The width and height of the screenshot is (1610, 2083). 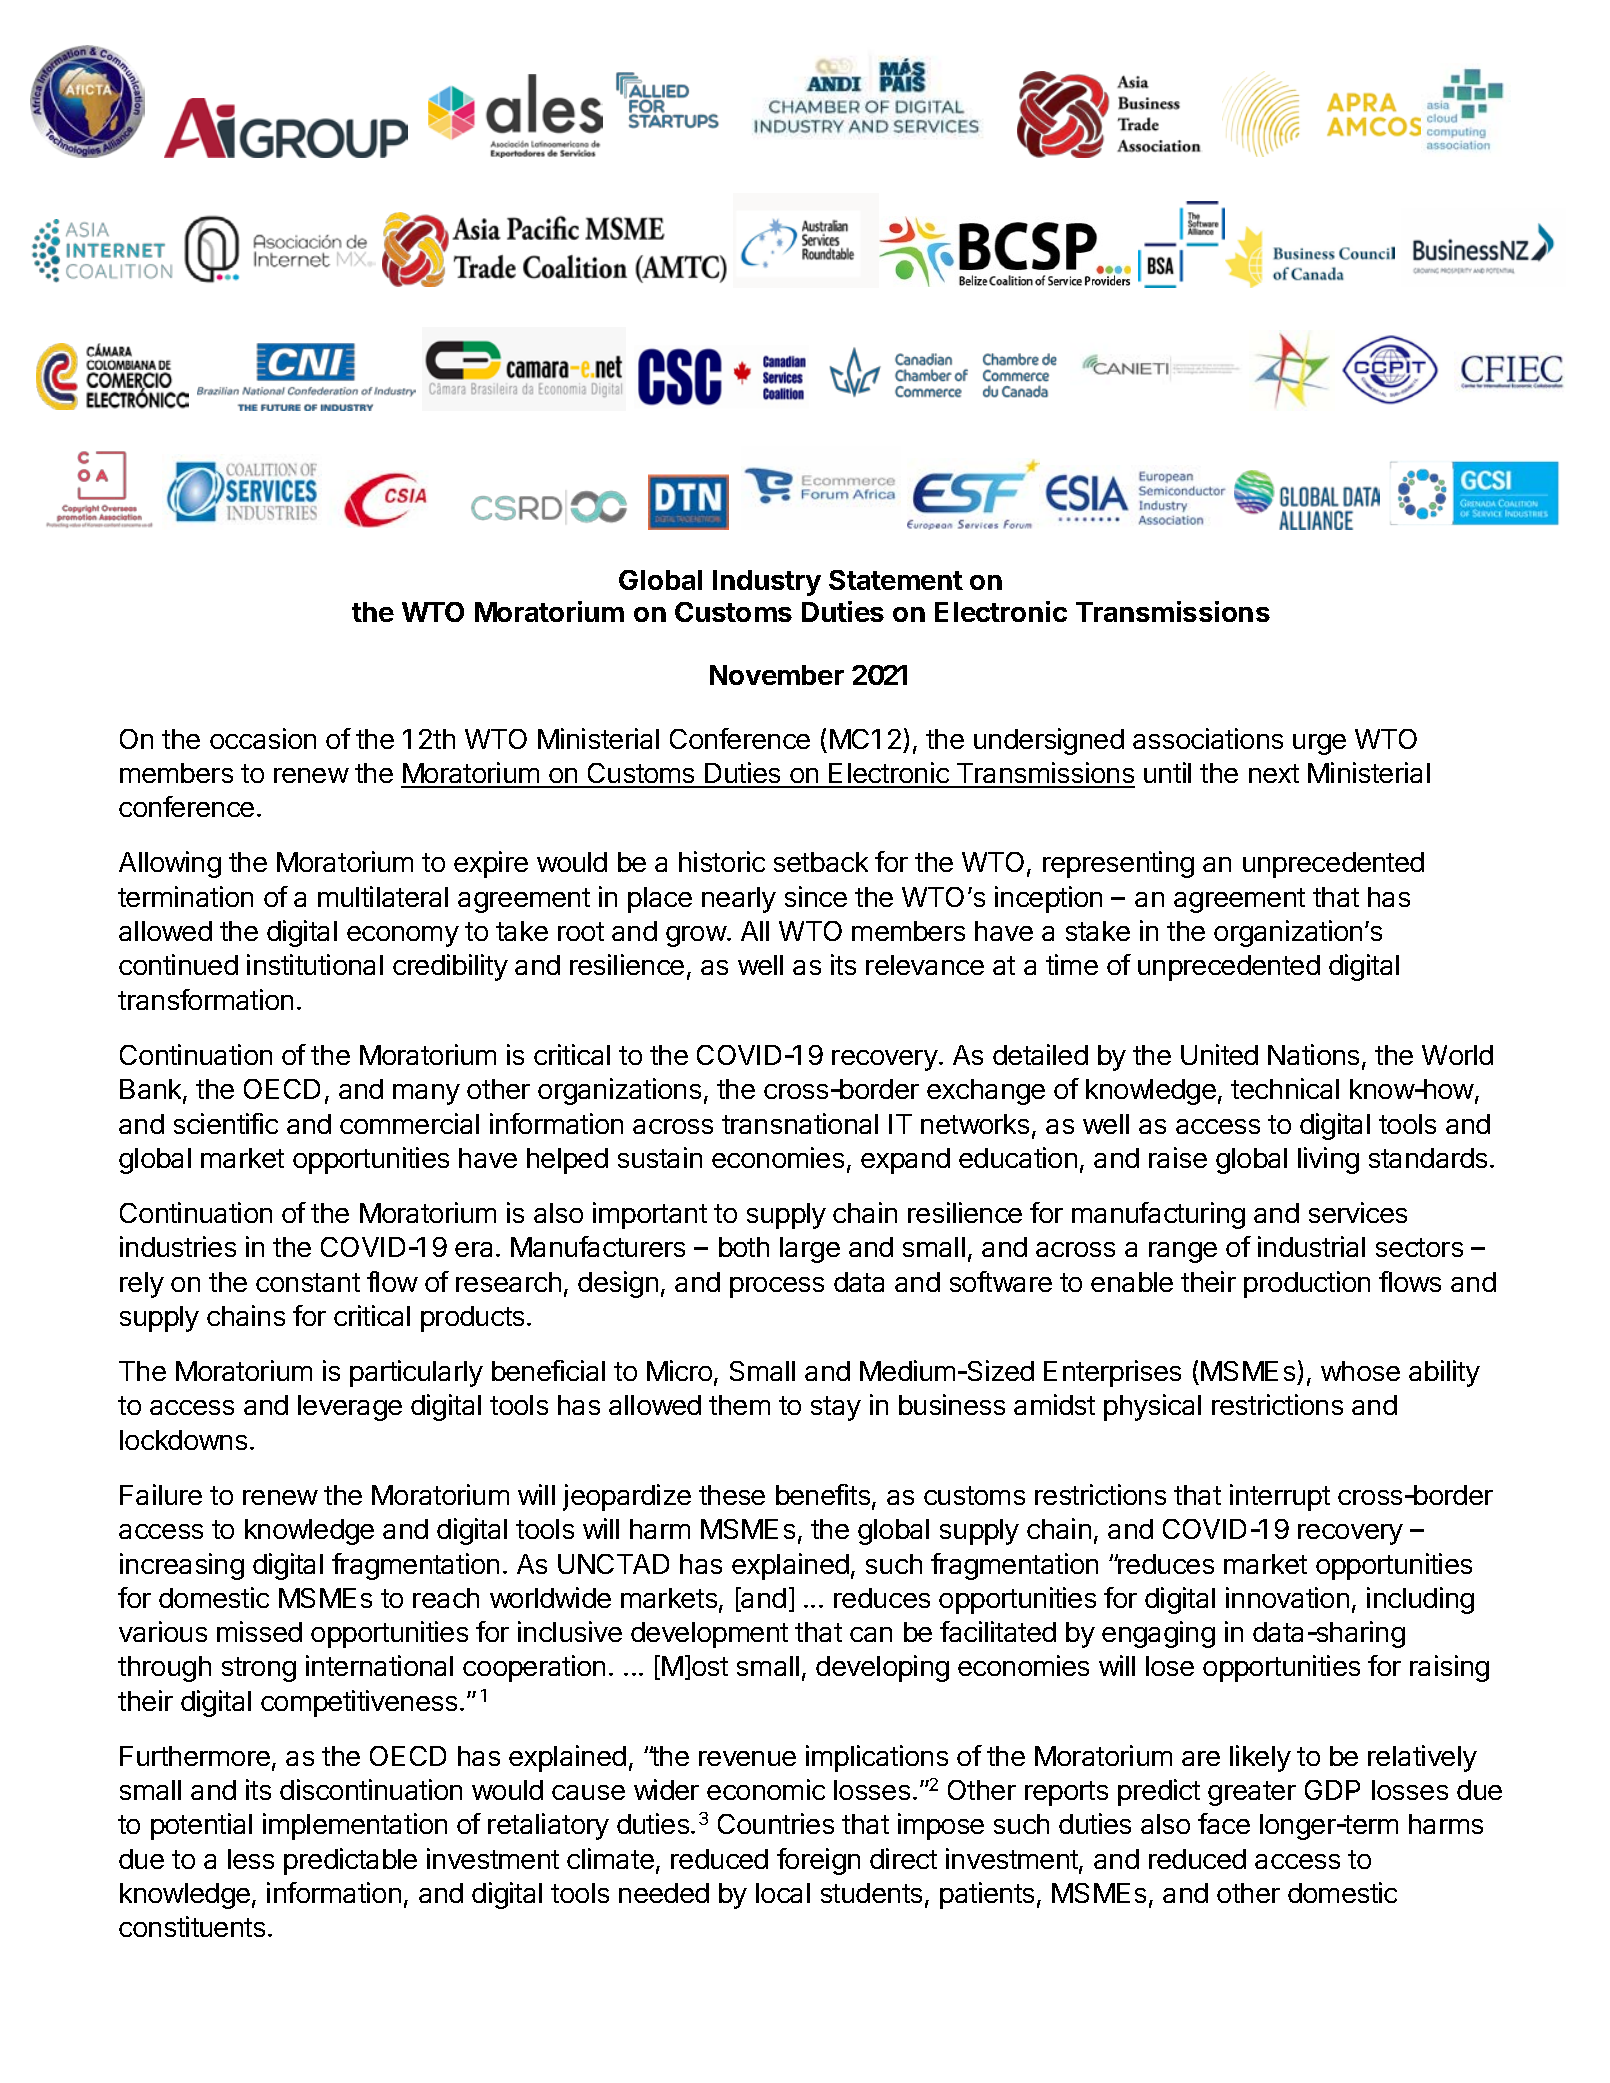 I want to click on occasion, so click(x=263, y=738).
